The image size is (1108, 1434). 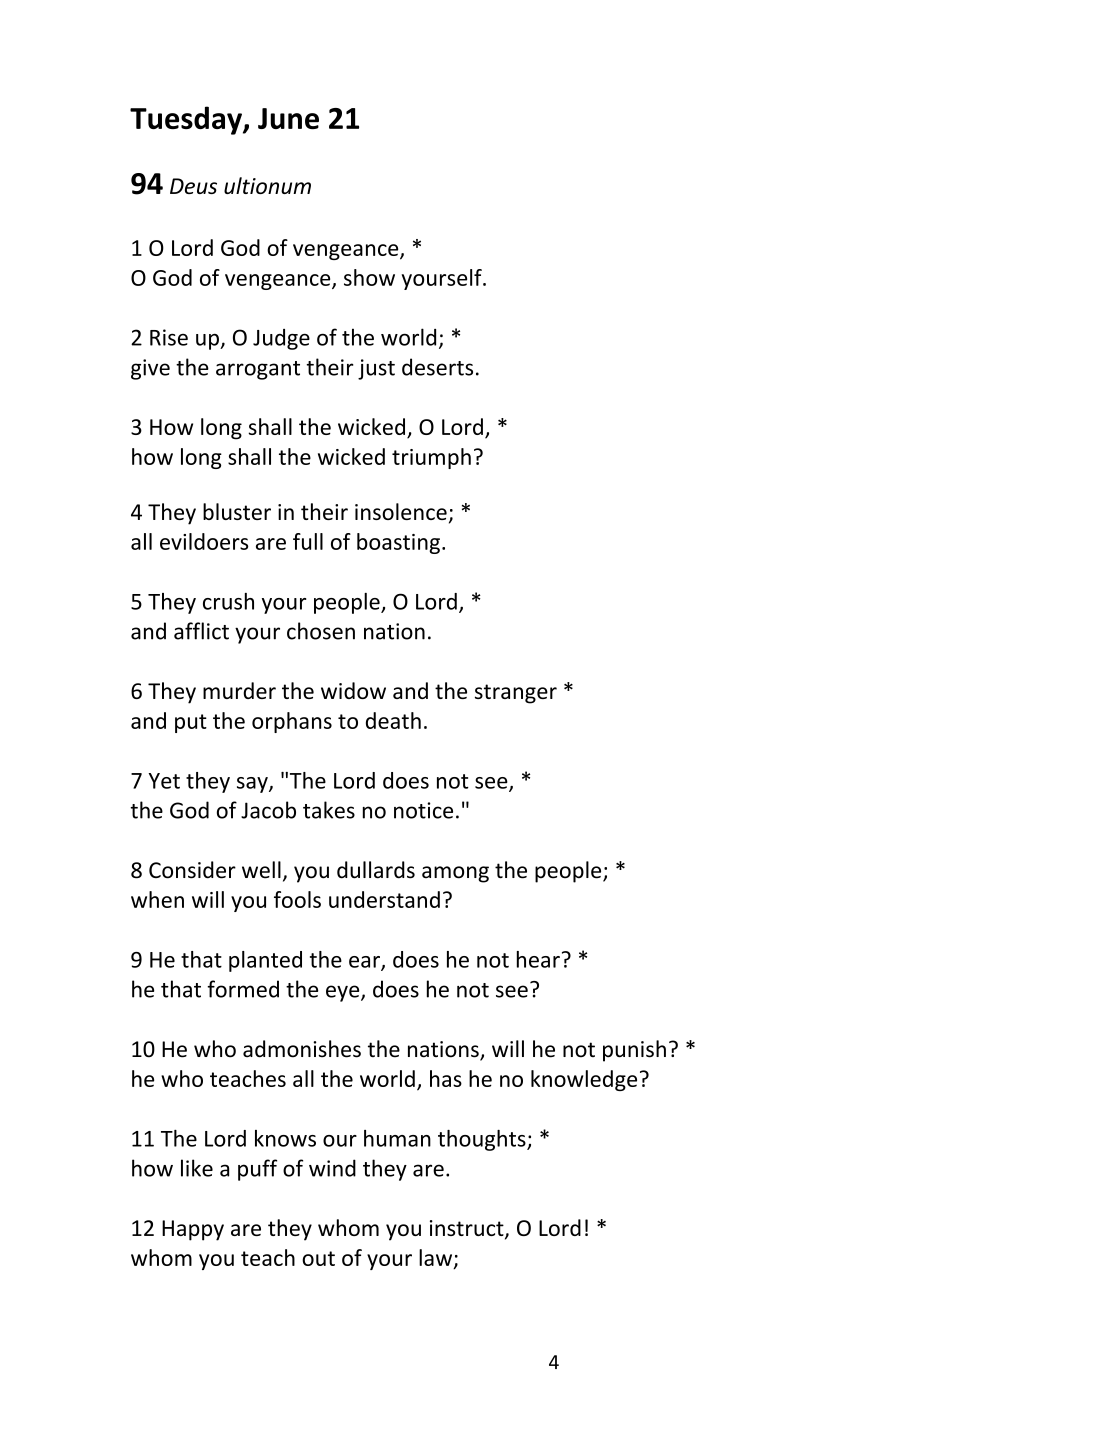 What do you see at coordinates (437, 1258) in the page?
I see `law` at bounding box center [437, 1258].
